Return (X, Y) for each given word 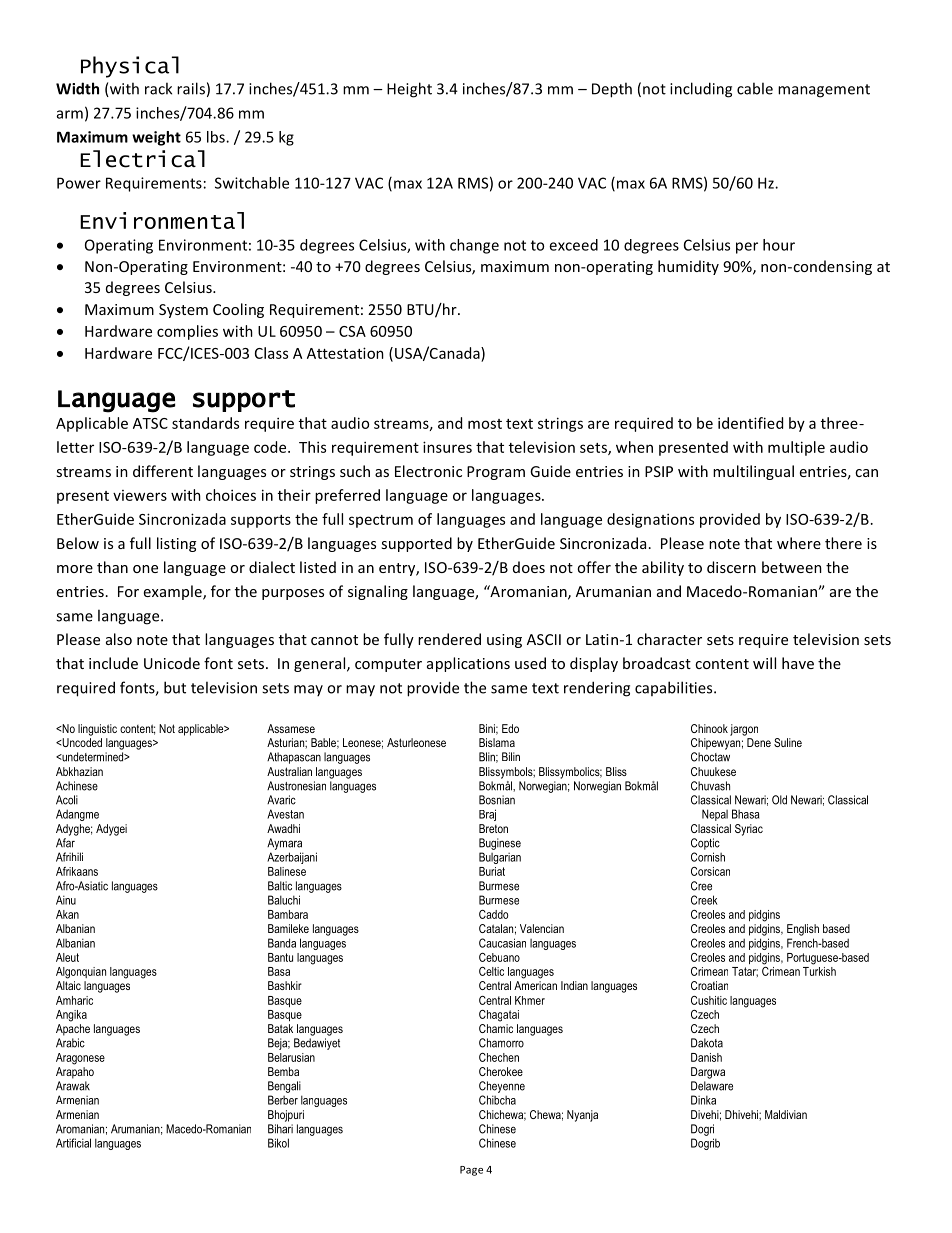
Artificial (73, 1143)
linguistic (97, 730)
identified (750, 423)
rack (158, 88)
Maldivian (786, 1114)
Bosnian (497, 800)
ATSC (150, 423)
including (701, 90)
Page (471, 1171)
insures (447, 447)
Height (409, 90)
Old (779, 800)
